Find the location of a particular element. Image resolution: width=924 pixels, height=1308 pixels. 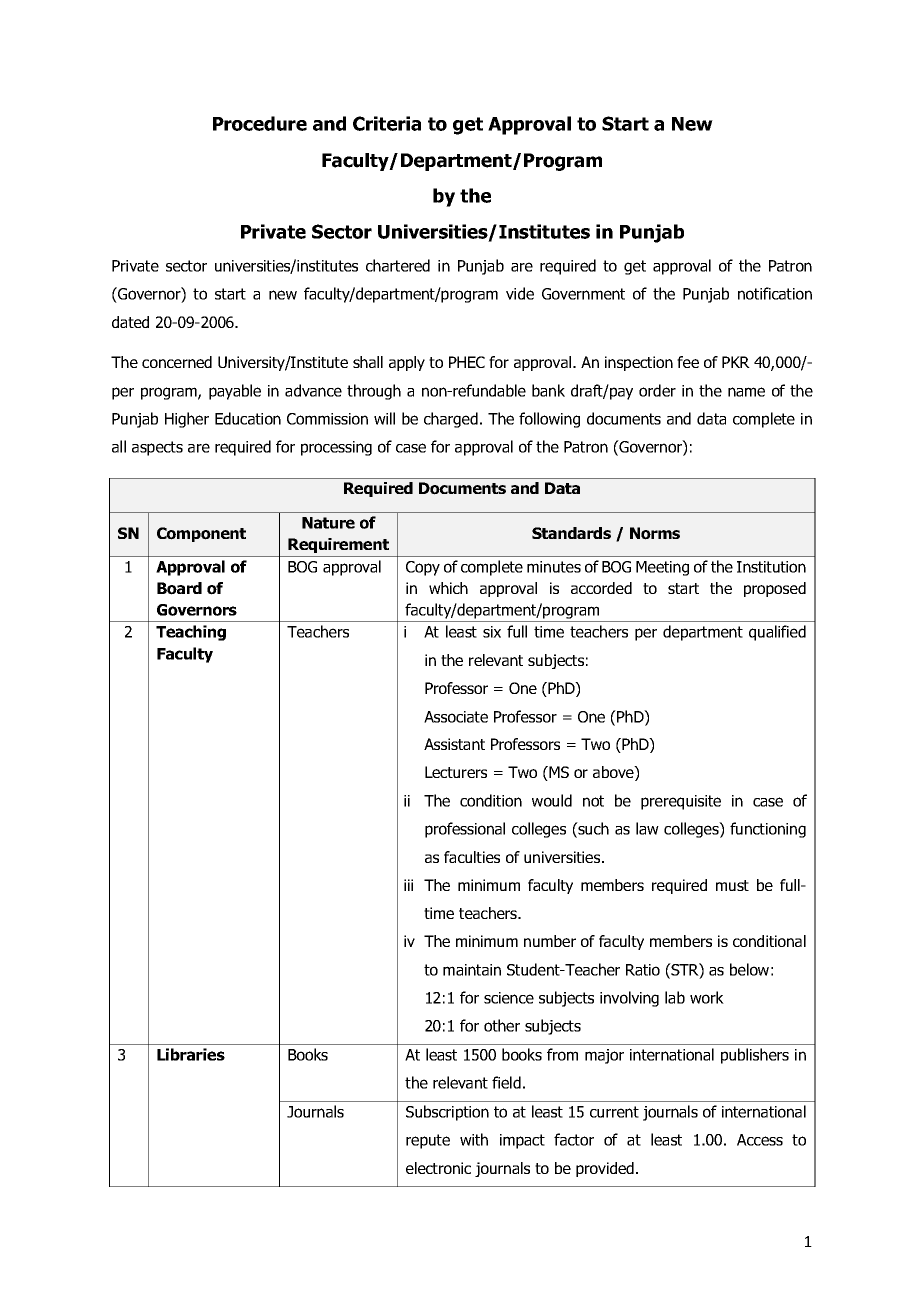

qualified is located at coordinates (777, 633).
